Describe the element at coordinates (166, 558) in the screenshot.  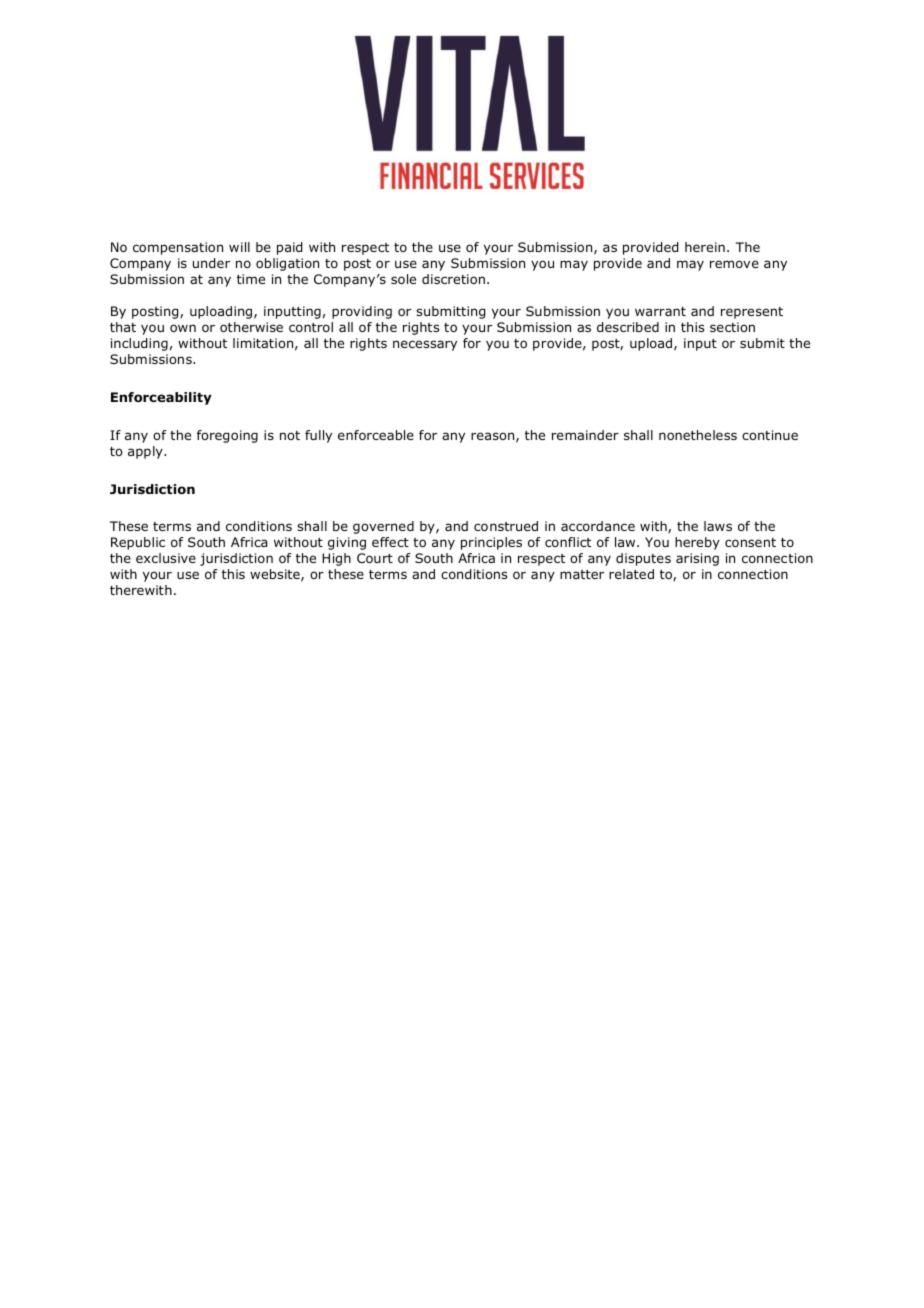
I see `exclusive` at that location.
